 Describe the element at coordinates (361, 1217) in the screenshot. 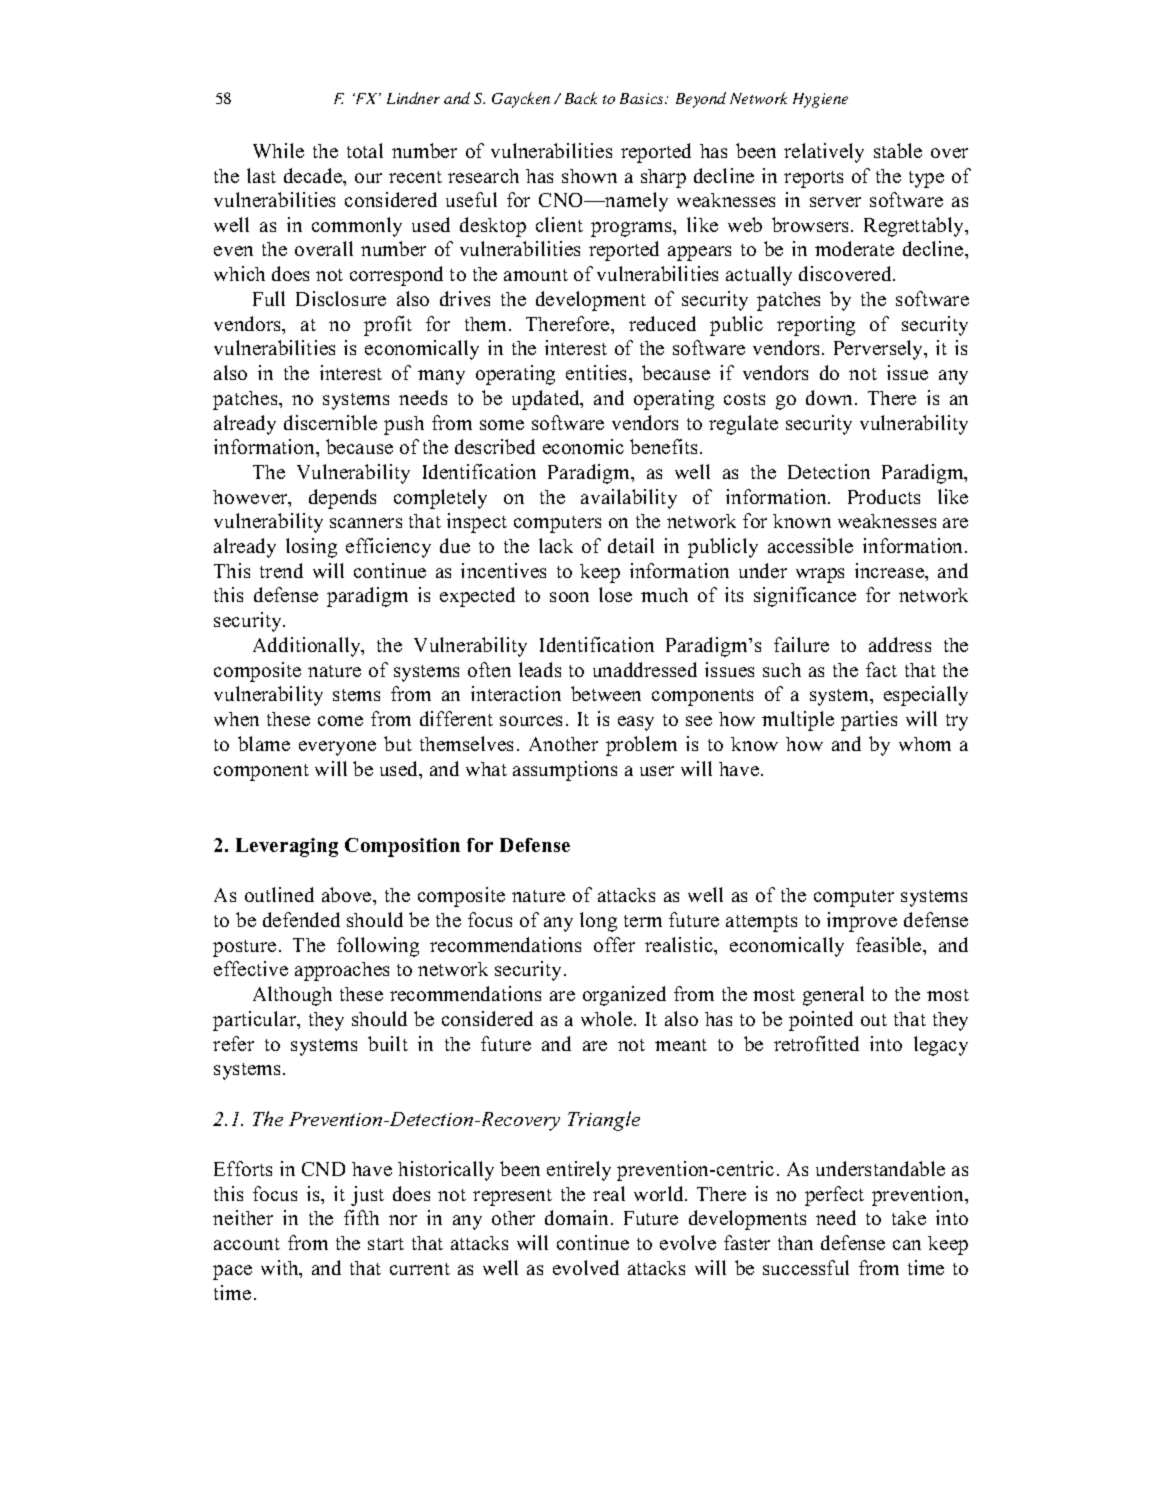

I see `fifth` at that location.
